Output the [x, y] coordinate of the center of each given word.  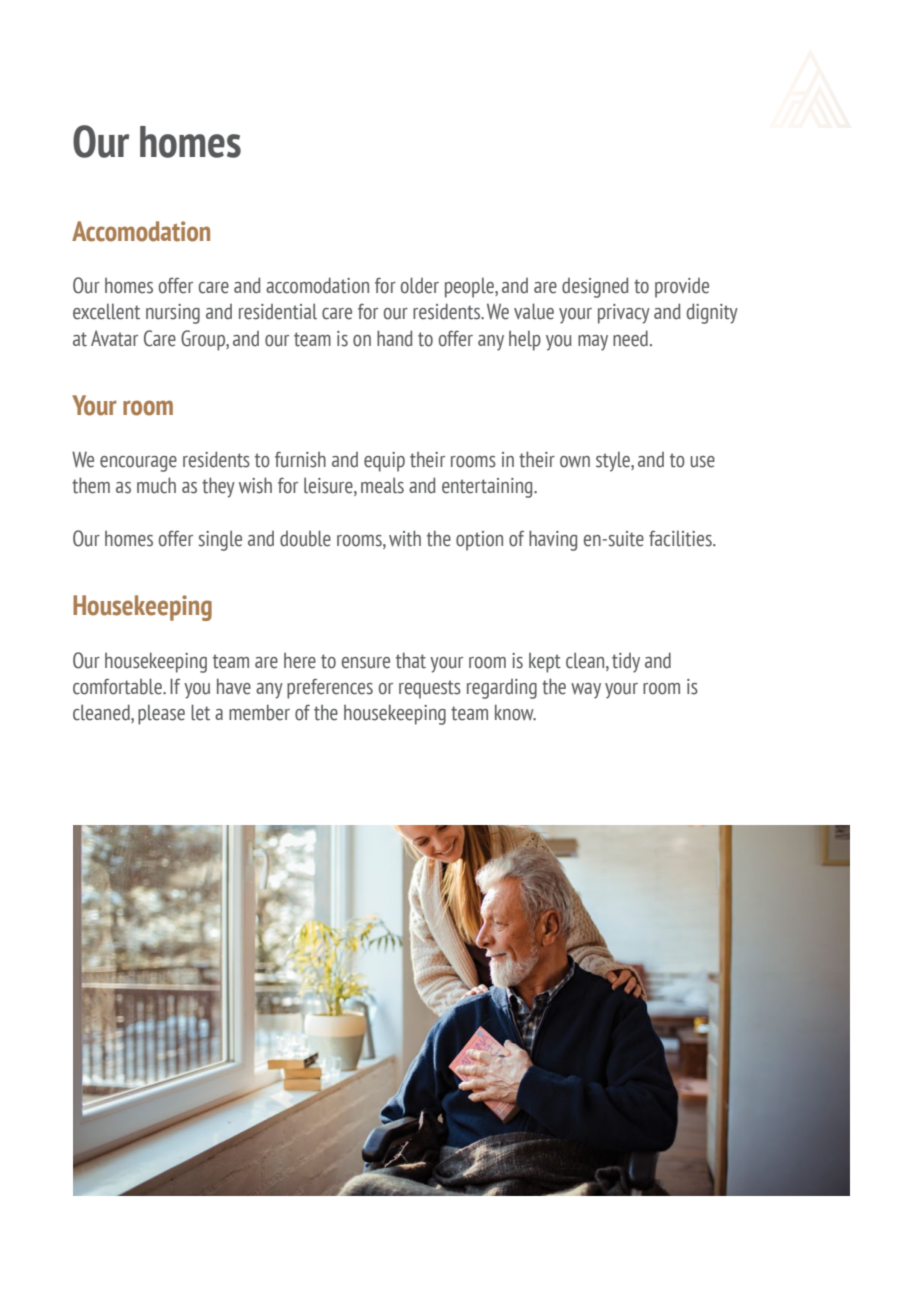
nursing [173, 314]
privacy [624, 314]
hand [395, 338]
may [593, 343]
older [420, 285]
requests [430, 689]
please [161, 715]
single [220, 541]
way [586, 691]
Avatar [114, 338]
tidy [626, 663]
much [156, 485]
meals [382, 486]
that [411, 660]
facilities [681, 538]
